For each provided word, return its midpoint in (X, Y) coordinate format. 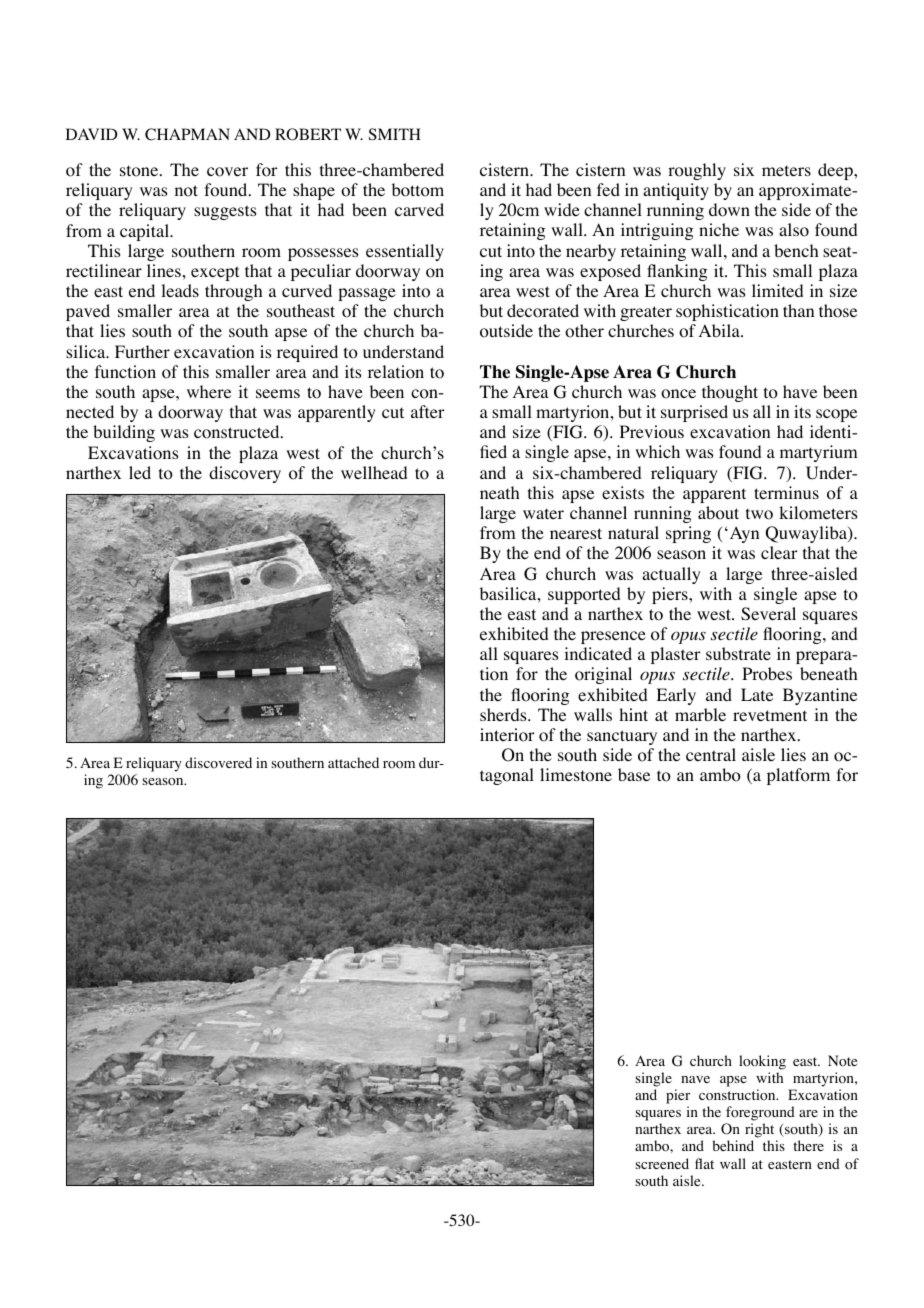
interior (507, 735)
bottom (418, 190)
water (543, 513)
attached (353, 762)
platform (798, 776)
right (761, 1132)
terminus (786, 492)
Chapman (187, 134)
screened (662, 1163)
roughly (697, 171)
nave (695, 1079)
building (124, 433)
